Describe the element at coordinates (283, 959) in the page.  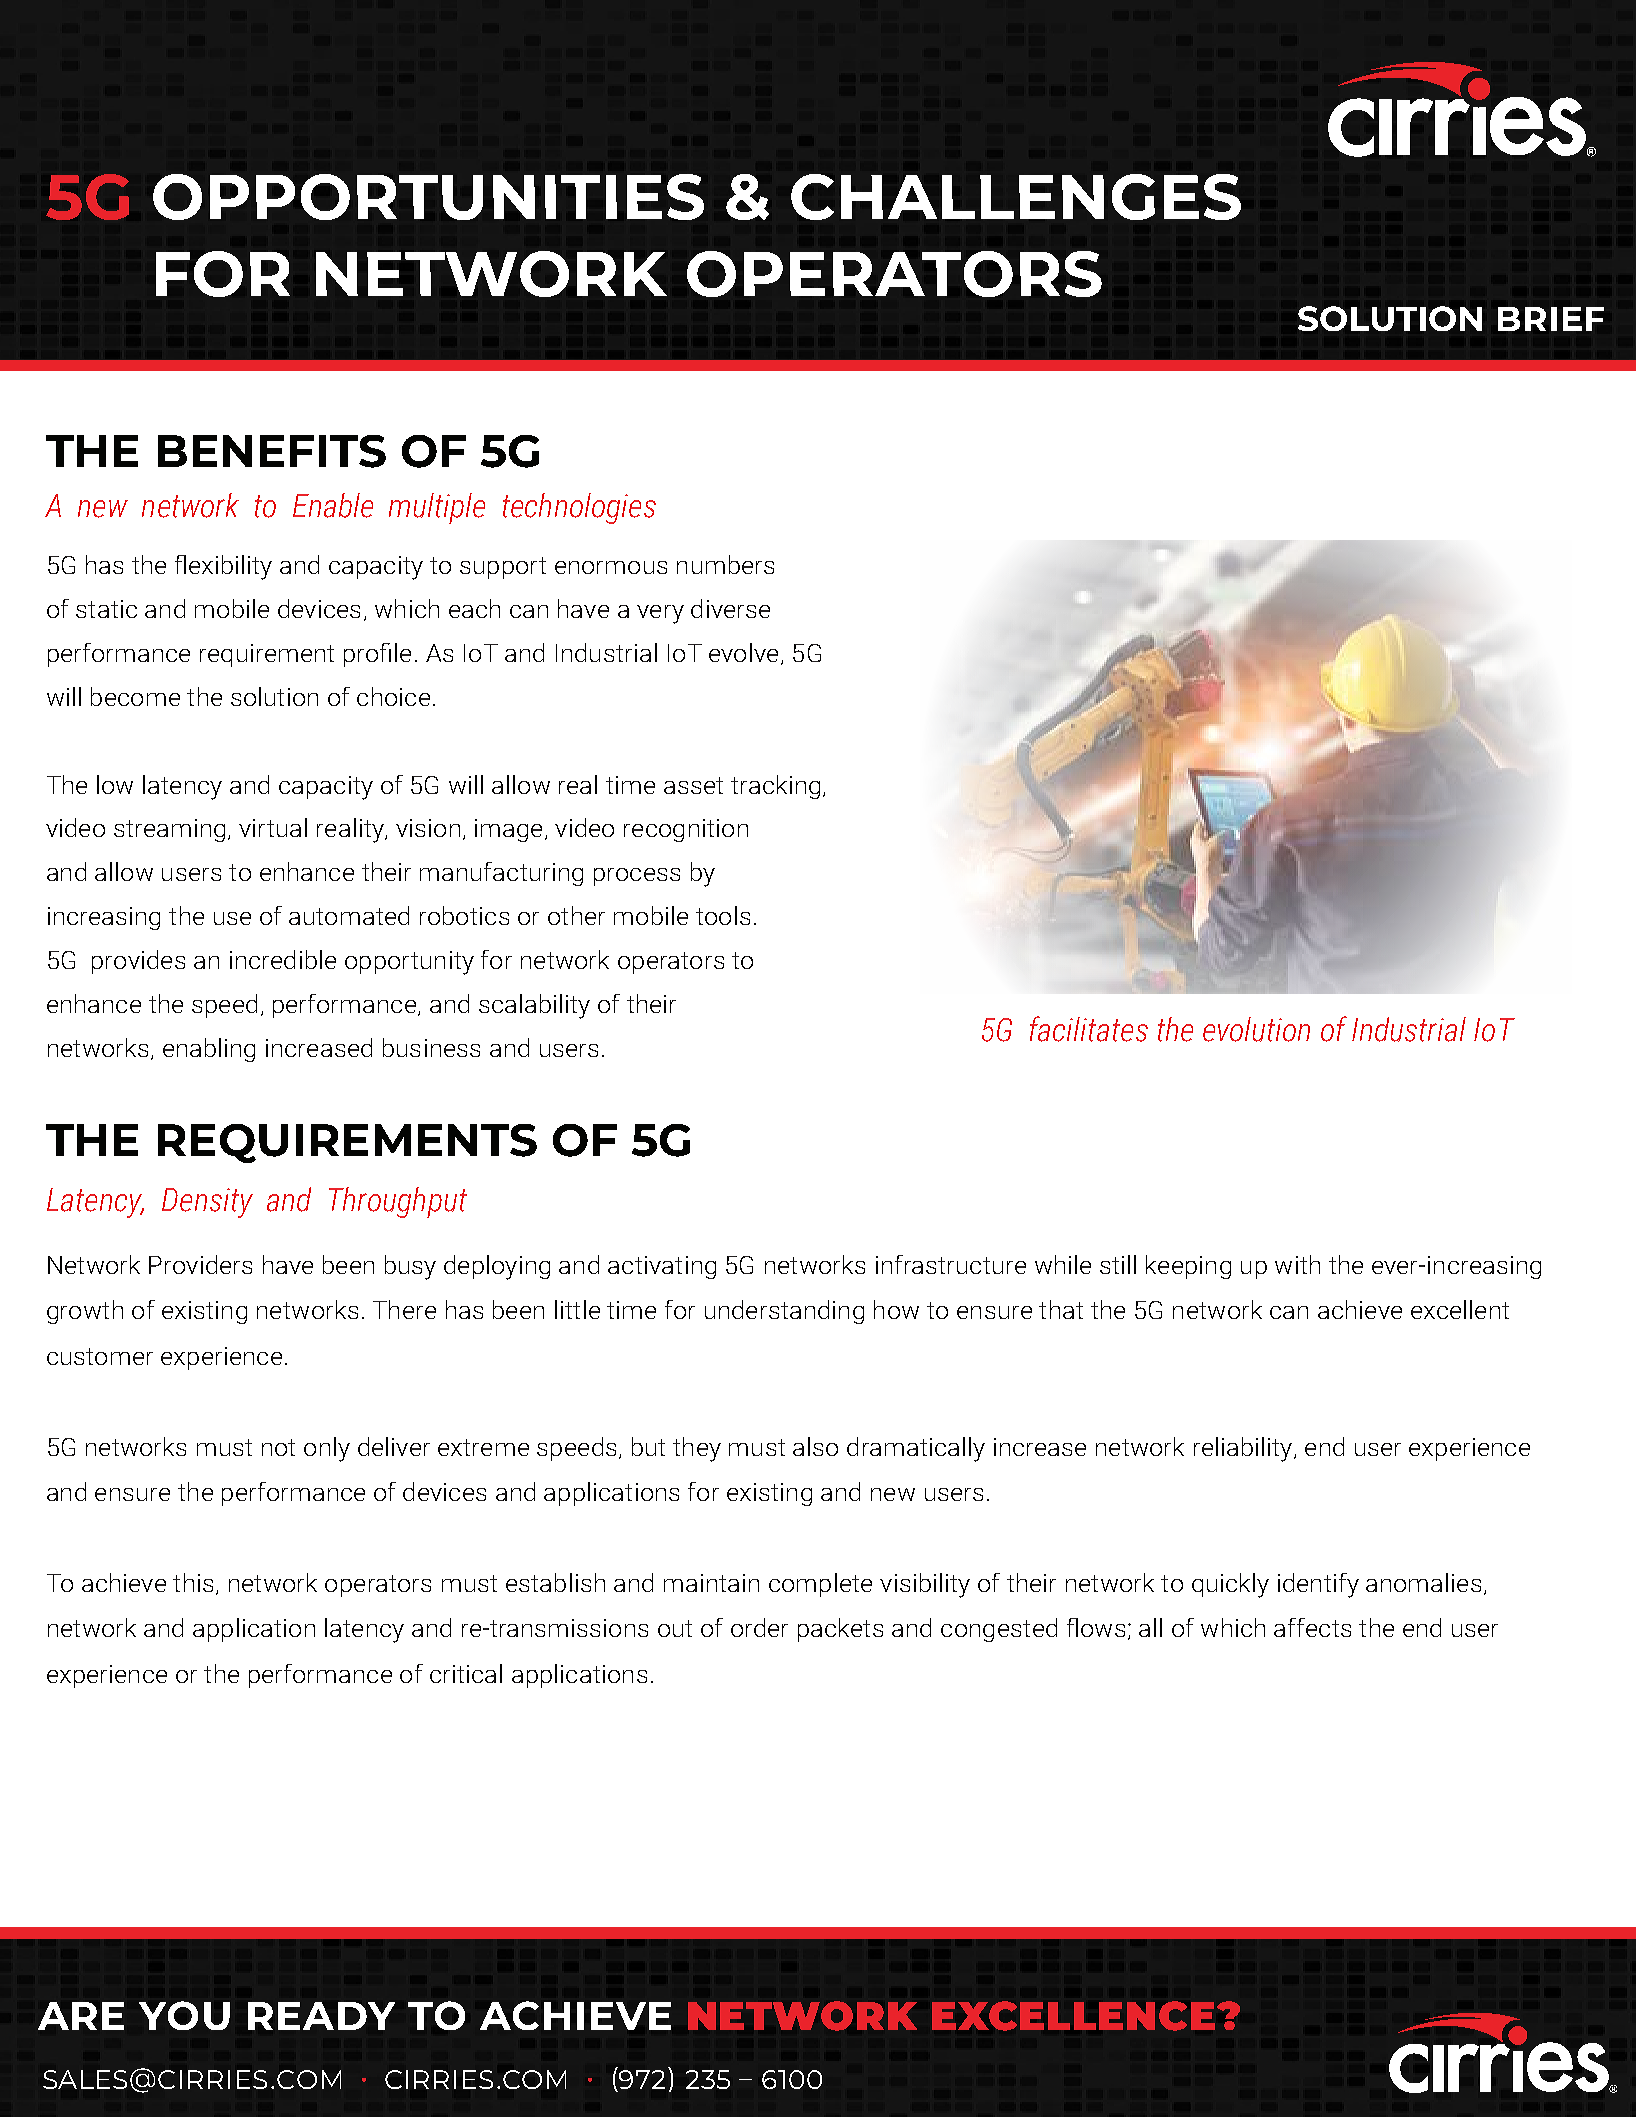
I see `incredible` at that location.
